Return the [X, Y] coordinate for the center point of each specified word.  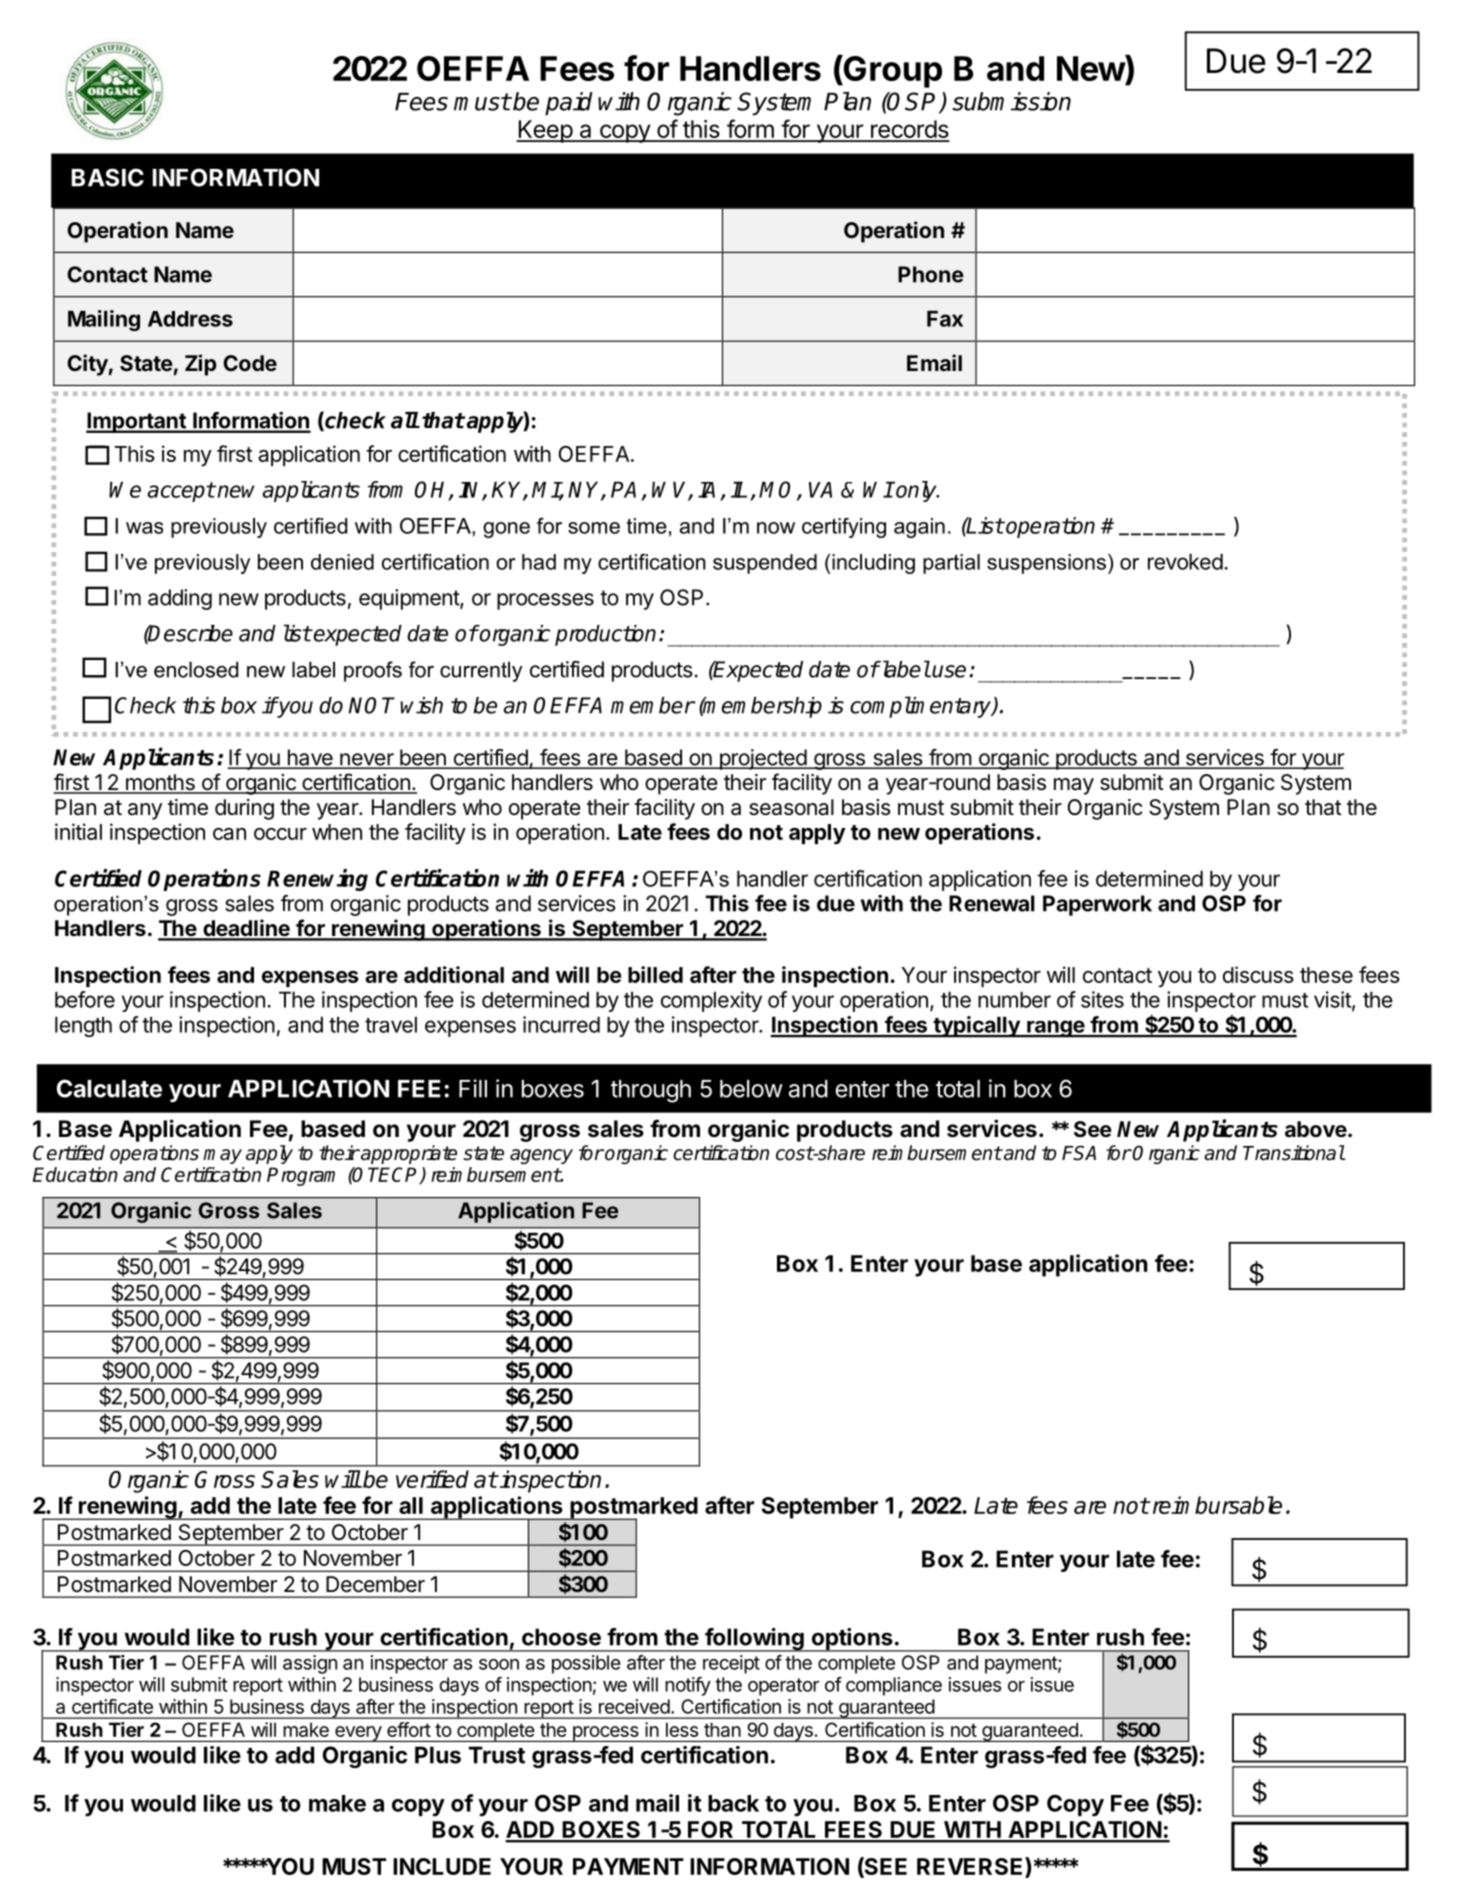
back [733, 1803]
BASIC [108, 177]
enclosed [196, 670]
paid [569, 104]
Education [75, 1174]
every [358, 1734]
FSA [1079, 1153]
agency [541, 1156]
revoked [1185, 562]
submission [1011, 101]
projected [762, 759]
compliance [894, 1686]
